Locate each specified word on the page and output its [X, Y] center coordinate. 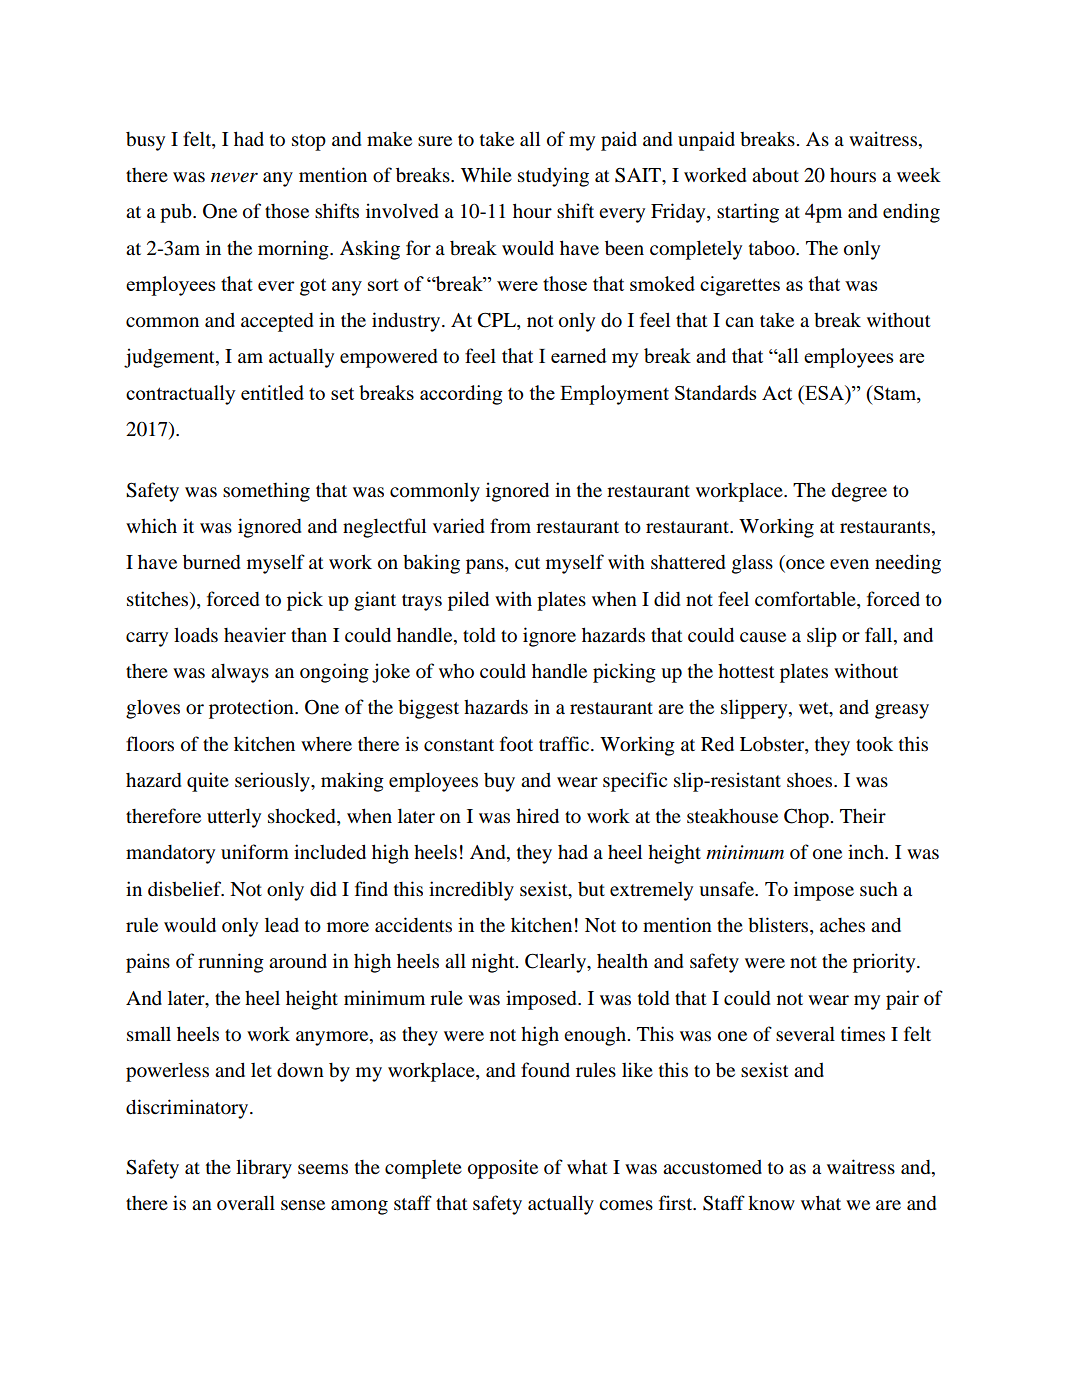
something [266, 492]
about [775, 175]
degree [859, 492]
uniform [255, 851]
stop [309, 142]
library [264, 1169]
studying [553, 177]
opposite [503, 1169]
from [510, 526]
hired [537, 816]
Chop [807, 818]
